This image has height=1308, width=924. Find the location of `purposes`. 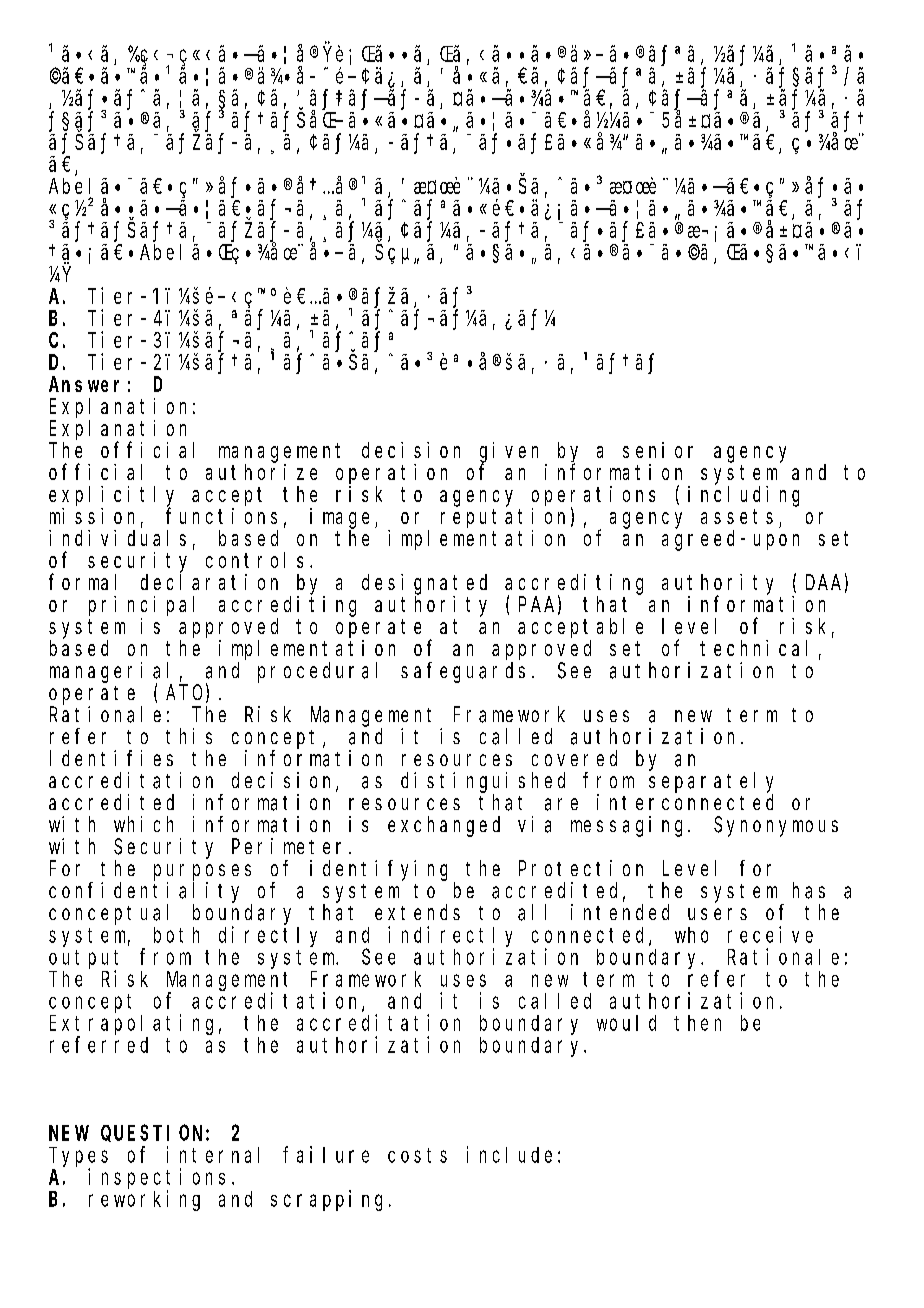

purposes is located at coordinates (202, 872).
